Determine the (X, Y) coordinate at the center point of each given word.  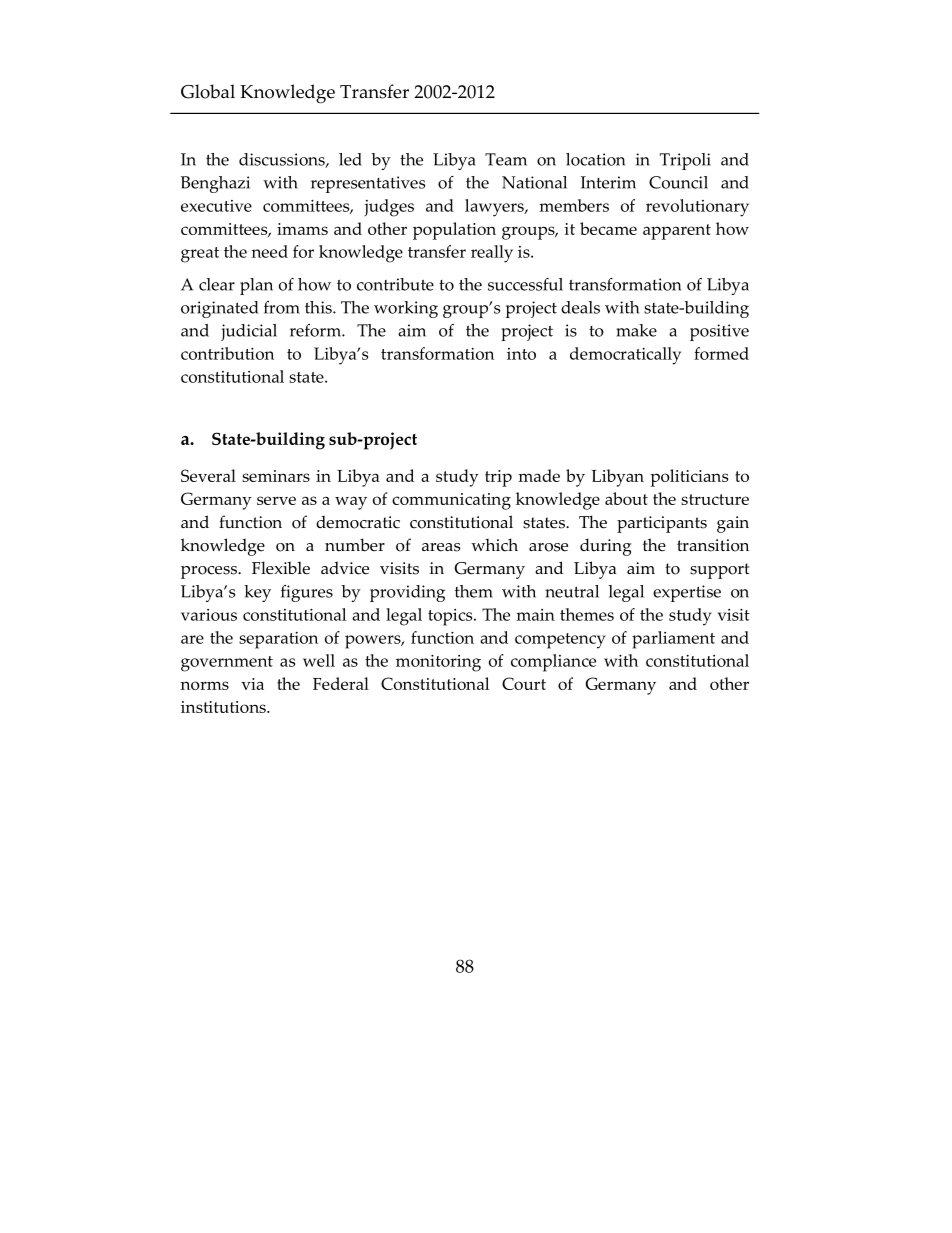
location (595, 159)
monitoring (438, 663)
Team (506, 159)
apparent (677, 232)
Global (208, 91)
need (269, 251)
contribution (227, 353)
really (492, 254)
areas (441, 547)
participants (662, 524)
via (252, 684)
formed (721, 353)
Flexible (281, 568)
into (521, 354)
